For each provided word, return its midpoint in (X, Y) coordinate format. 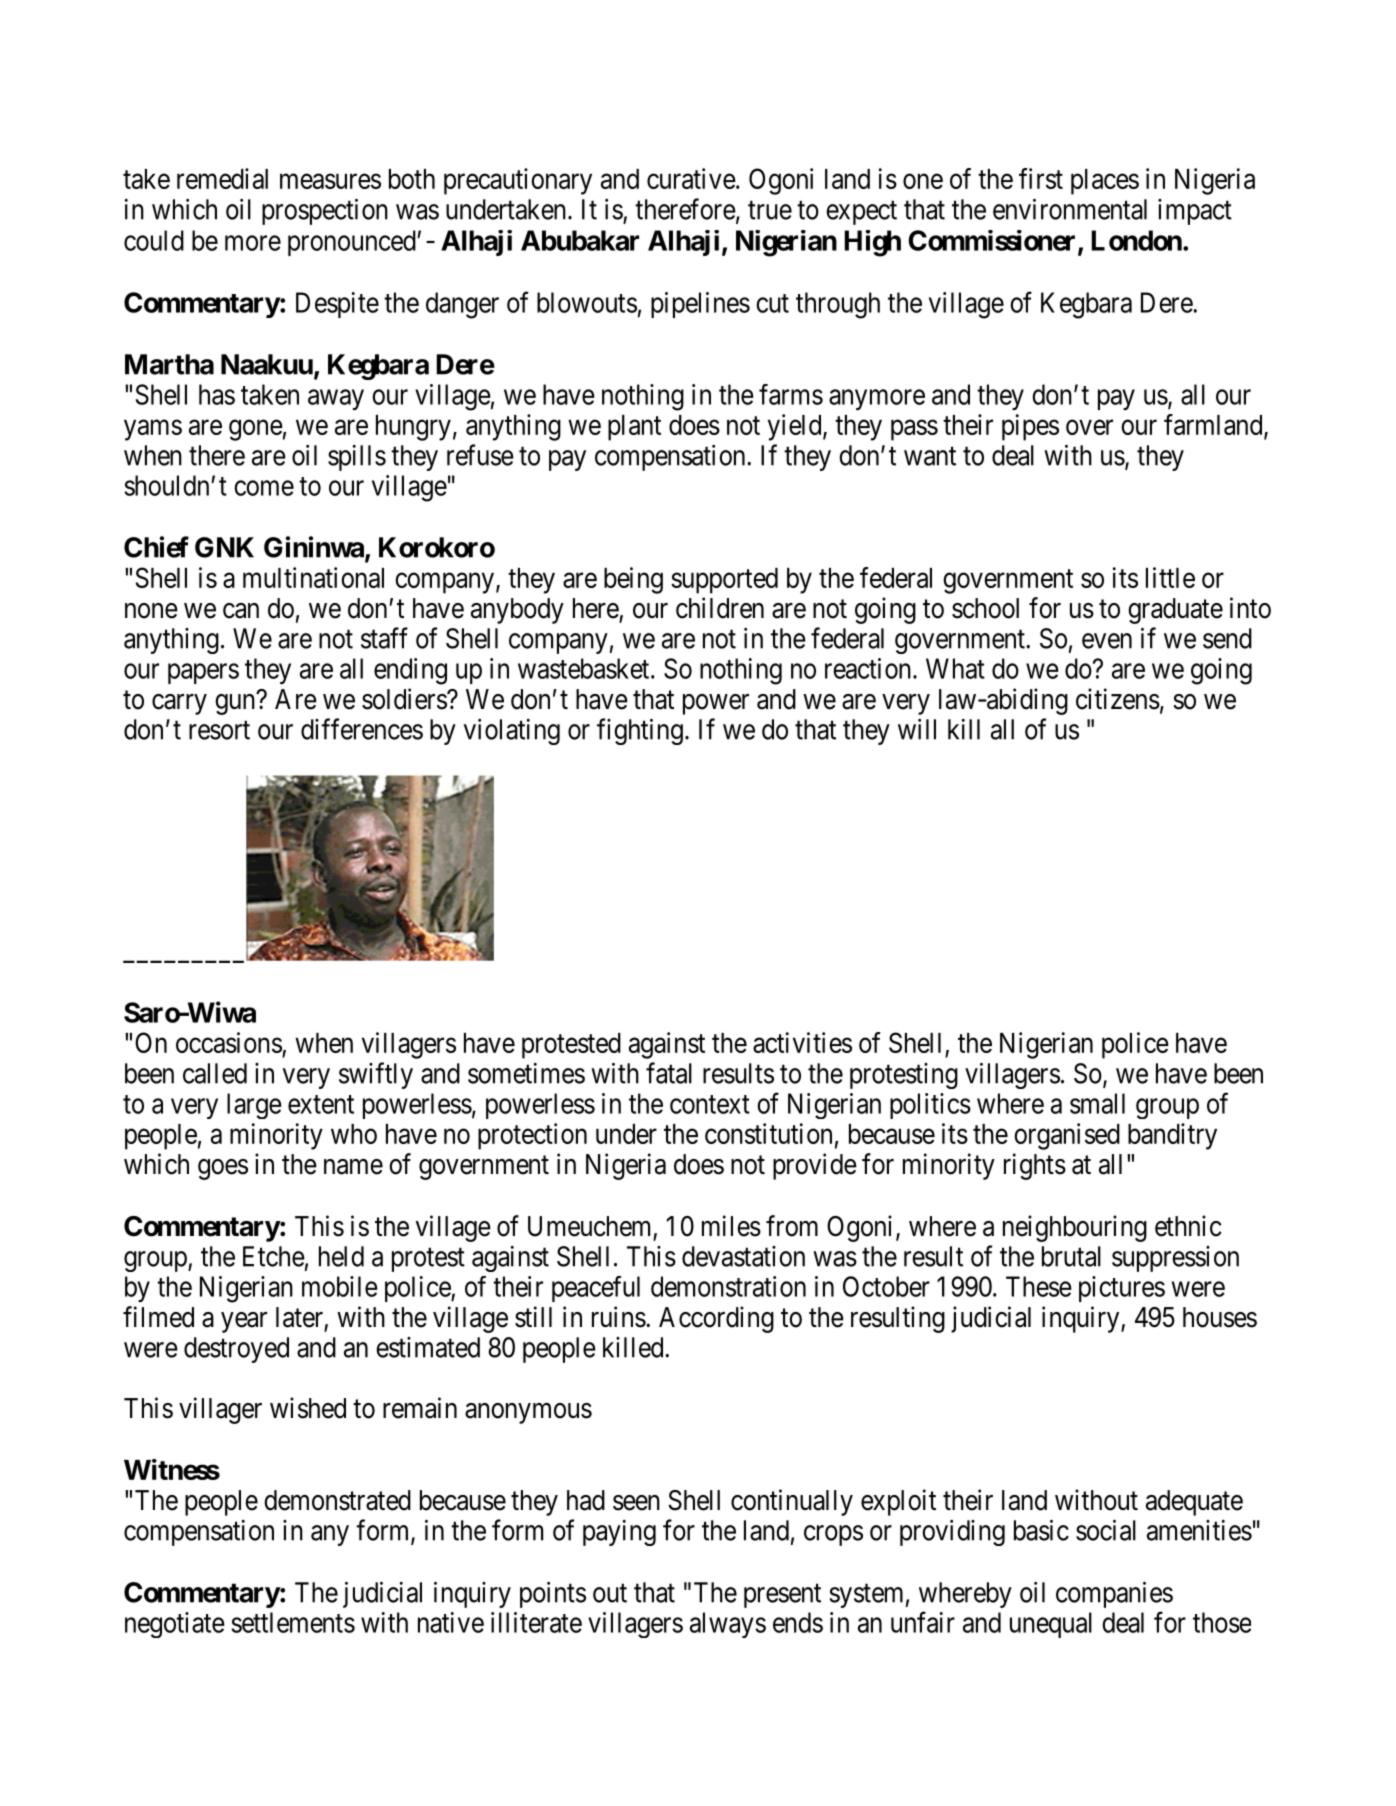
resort (219, 730)
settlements (293, 1622)
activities (802, 1042)
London (1136, 240)
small (1097, 1103)
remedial (222, 178)
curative (691, 178)
